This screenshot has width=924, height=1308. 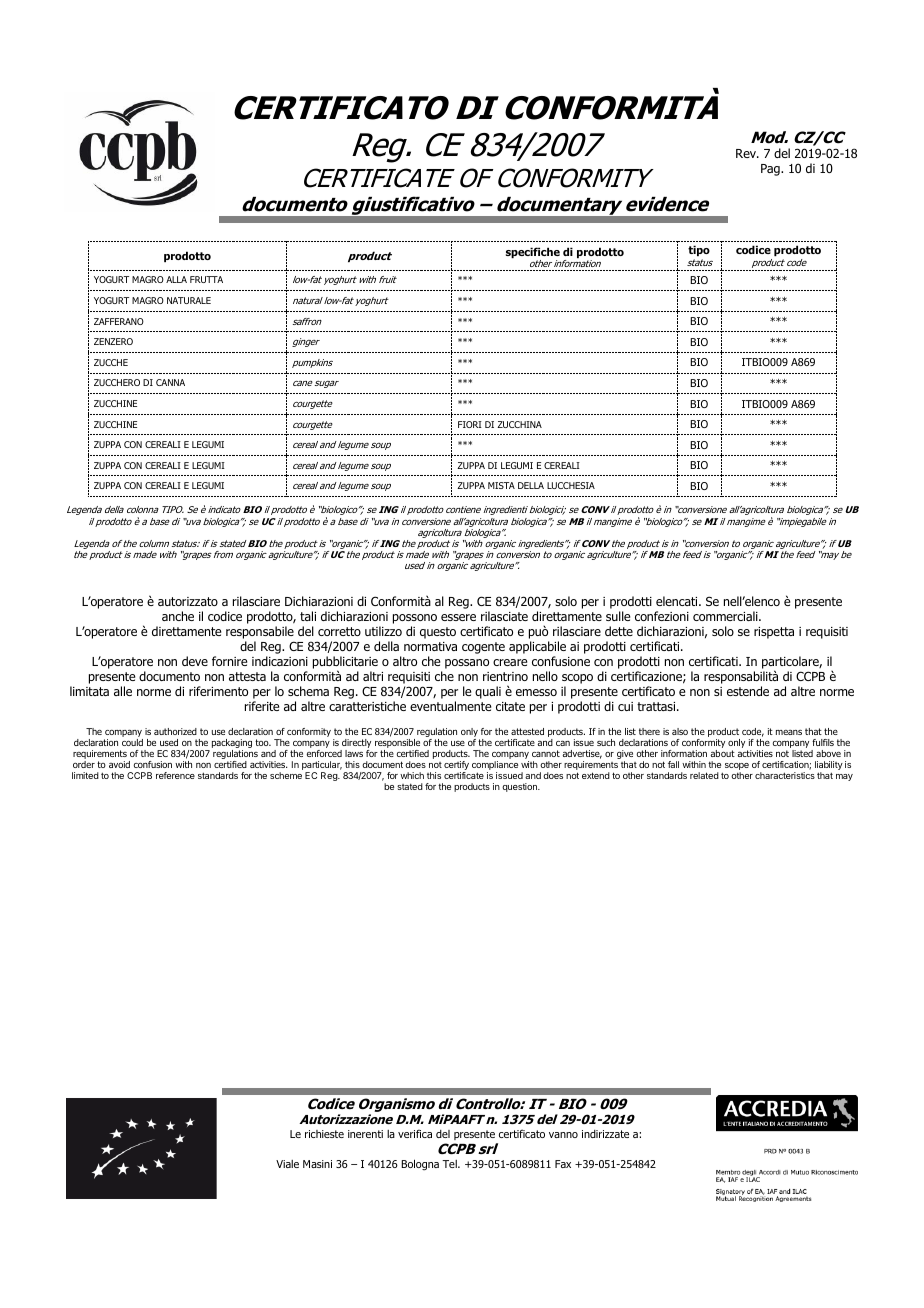 What do you see at coordinates (175, 775) in the screenshot?
I see `reference` at bounding box center [175, 775].
